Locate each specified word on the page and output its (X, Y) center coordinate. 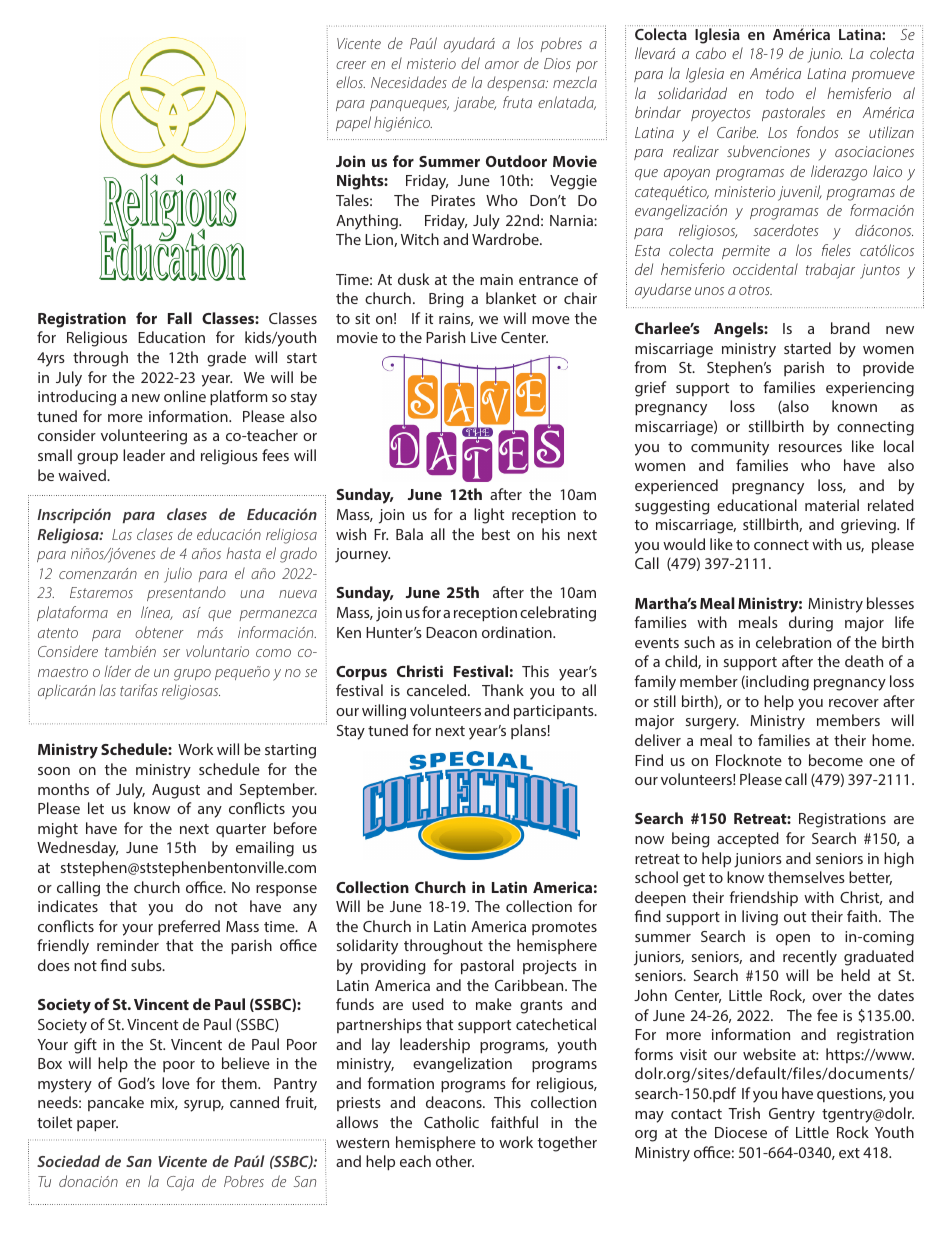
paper (97, 1126)
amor (502, 65)
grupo (192, 675)
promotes (564, 928)
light (489, 516)
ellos (350, 82)
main (496, 279)
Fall (180, 318)
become (836, 760)
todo (780, 93)
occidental (765, 269)
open (793, 940)
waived (83, 475)
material (832, 505)
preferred (189, 928)
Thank (503, 690)
